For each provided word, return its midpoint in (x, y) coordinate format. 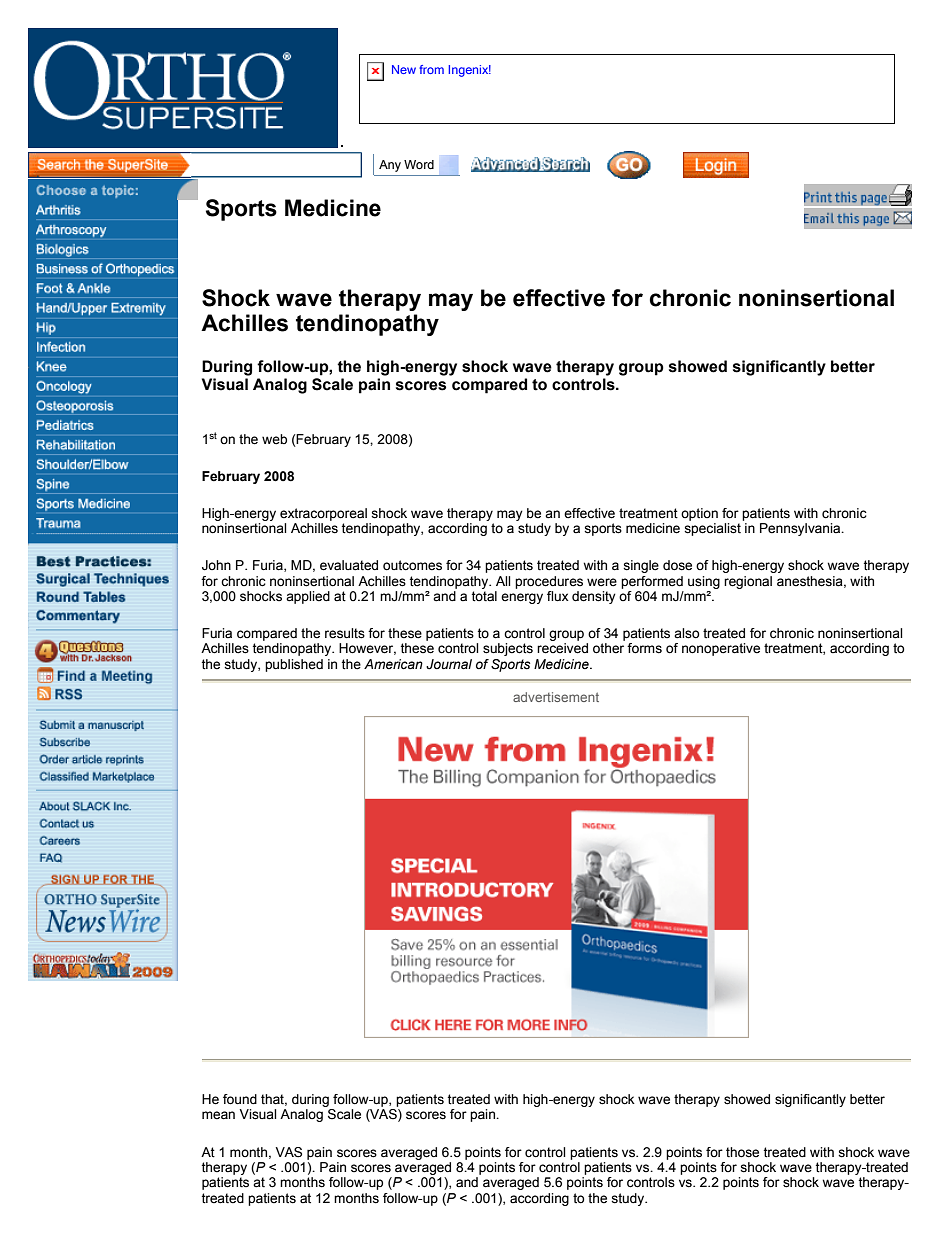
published (294, 665)
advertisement (556, 697)
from (431, 69)
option (699, 514)
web (274, 439)
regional (748, 582)
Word (419, 164)
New (404, 69)
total (484, 596)
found (240, 1099)
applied (308, 597)
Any (390, 166)
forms (644, 648)
